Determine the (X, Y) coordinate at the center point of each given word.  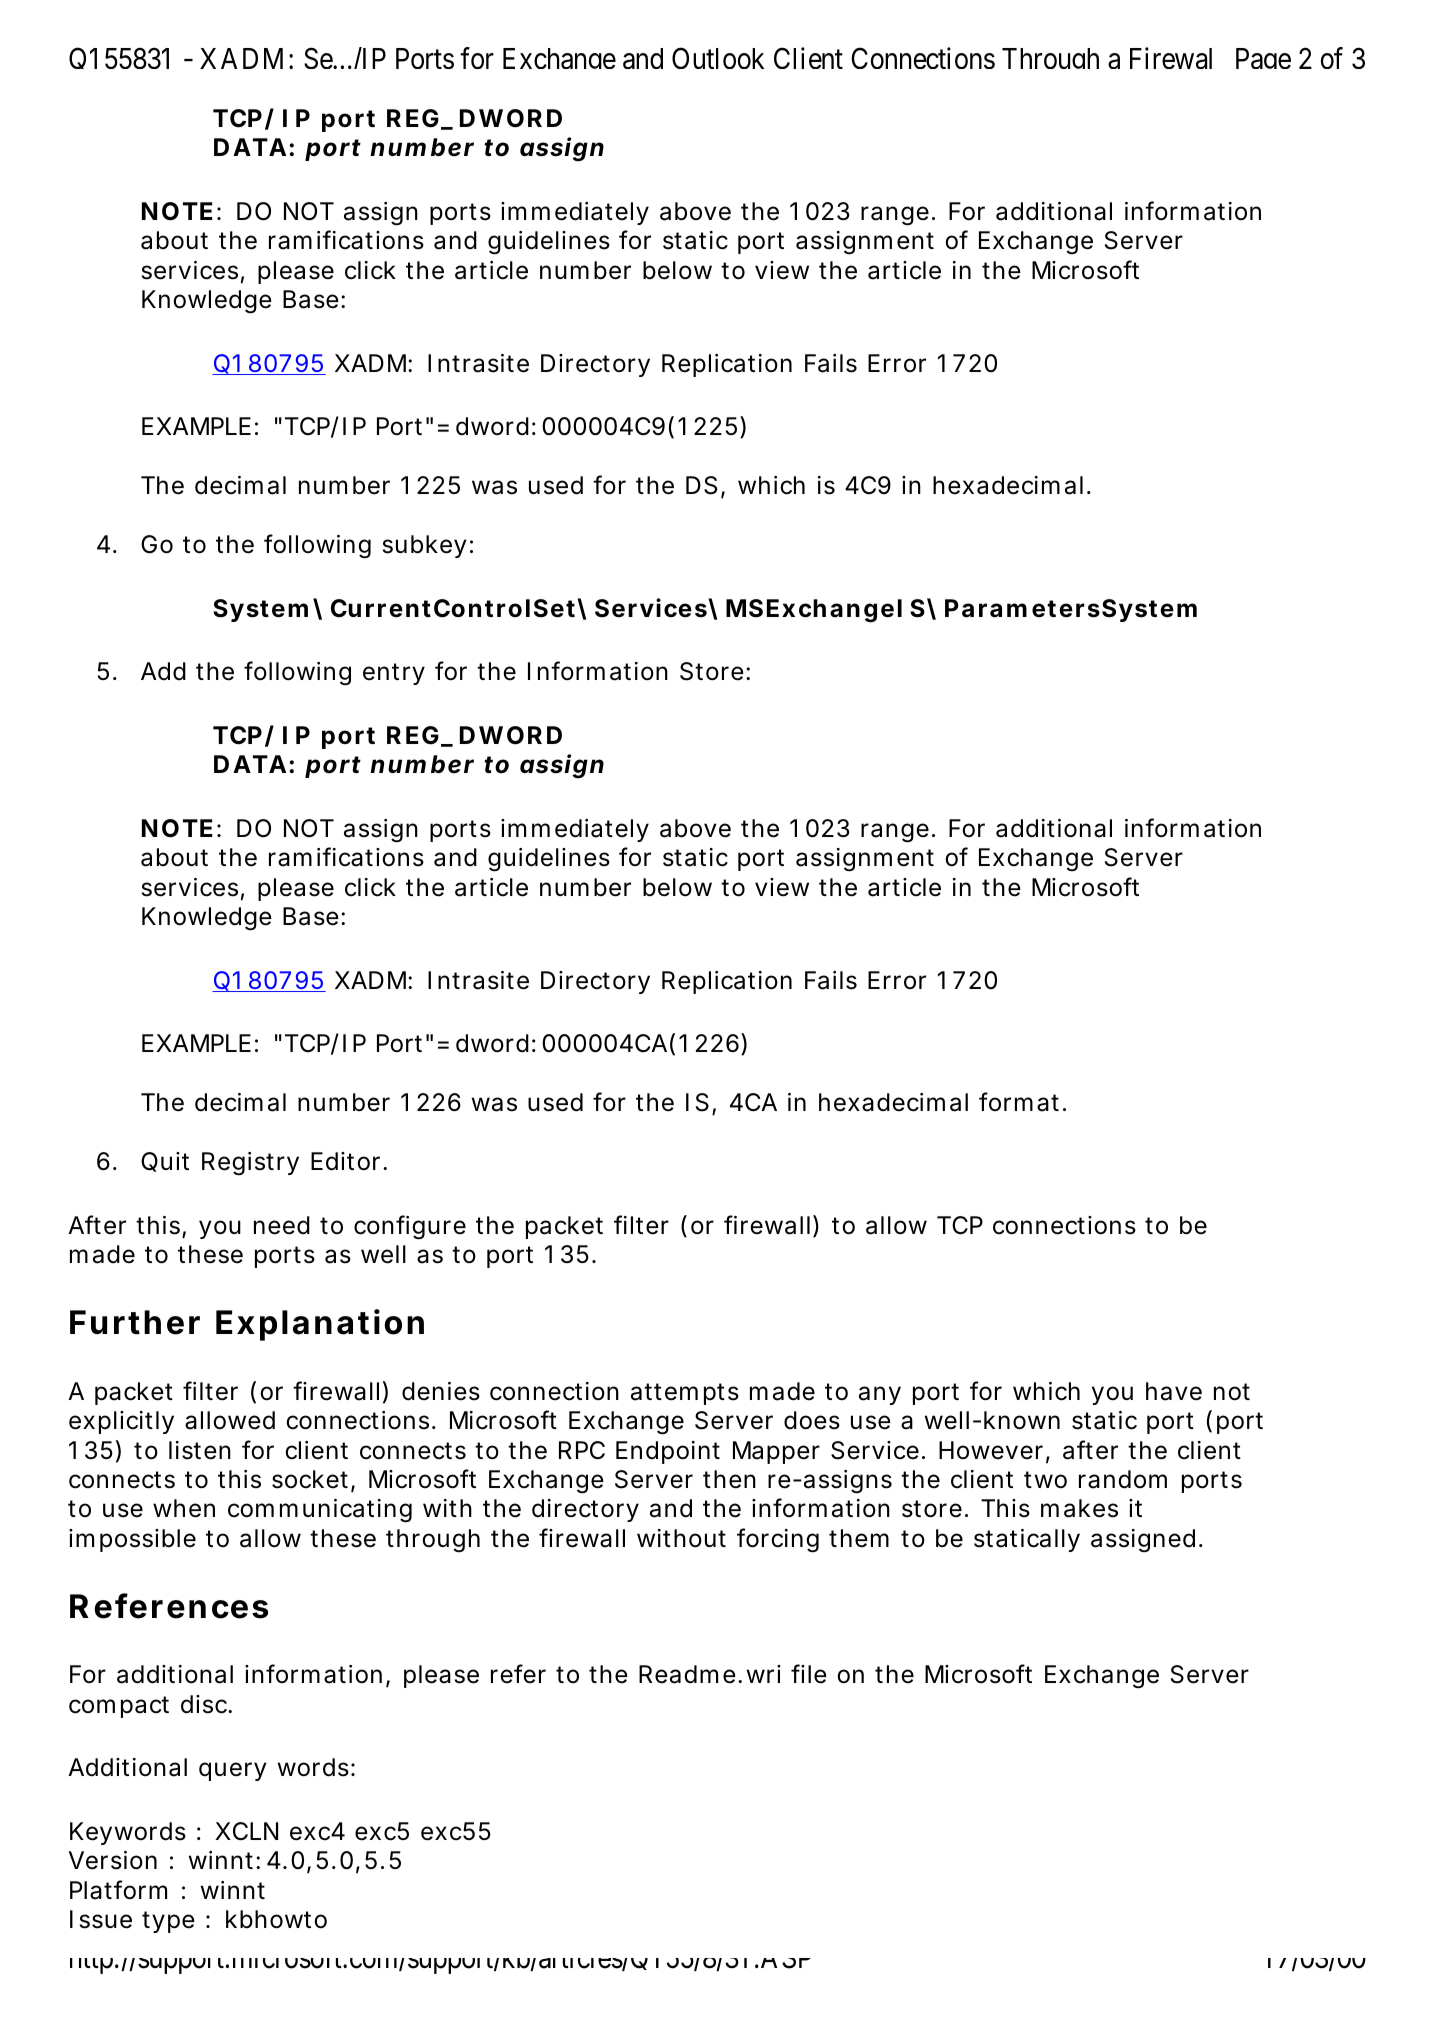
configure (410, 1227)
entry (394, 674)
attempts (685, 1394)
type (168, 1922)
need (282, 1225)
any (880, 1395)
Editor (348, 1161)
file (809, 1674)
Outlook (718, 58)
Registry (250, 1164)
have (1174, 1391)
